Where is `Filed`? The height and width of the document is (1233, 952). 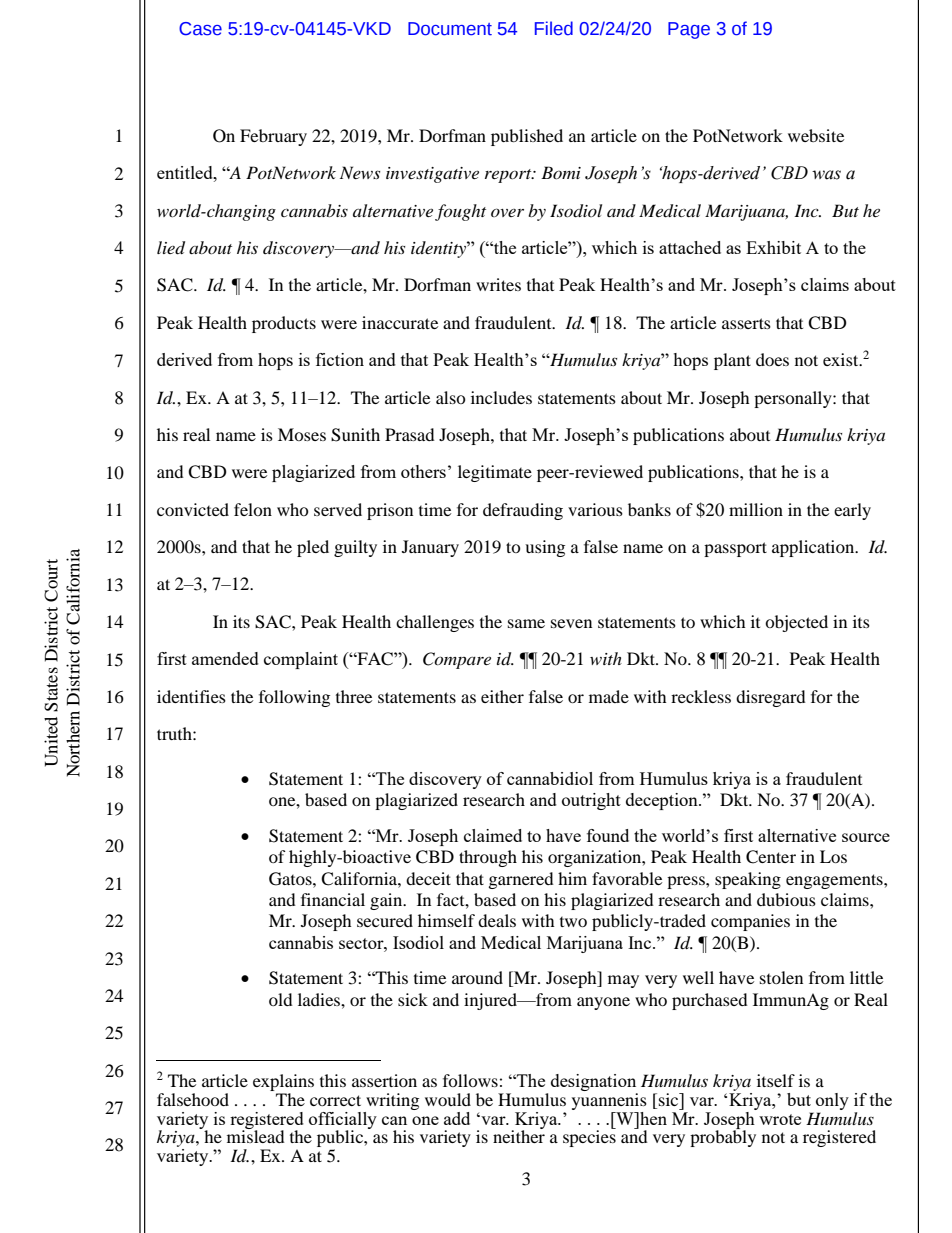
Filed is located at coordinates (554, 28).
